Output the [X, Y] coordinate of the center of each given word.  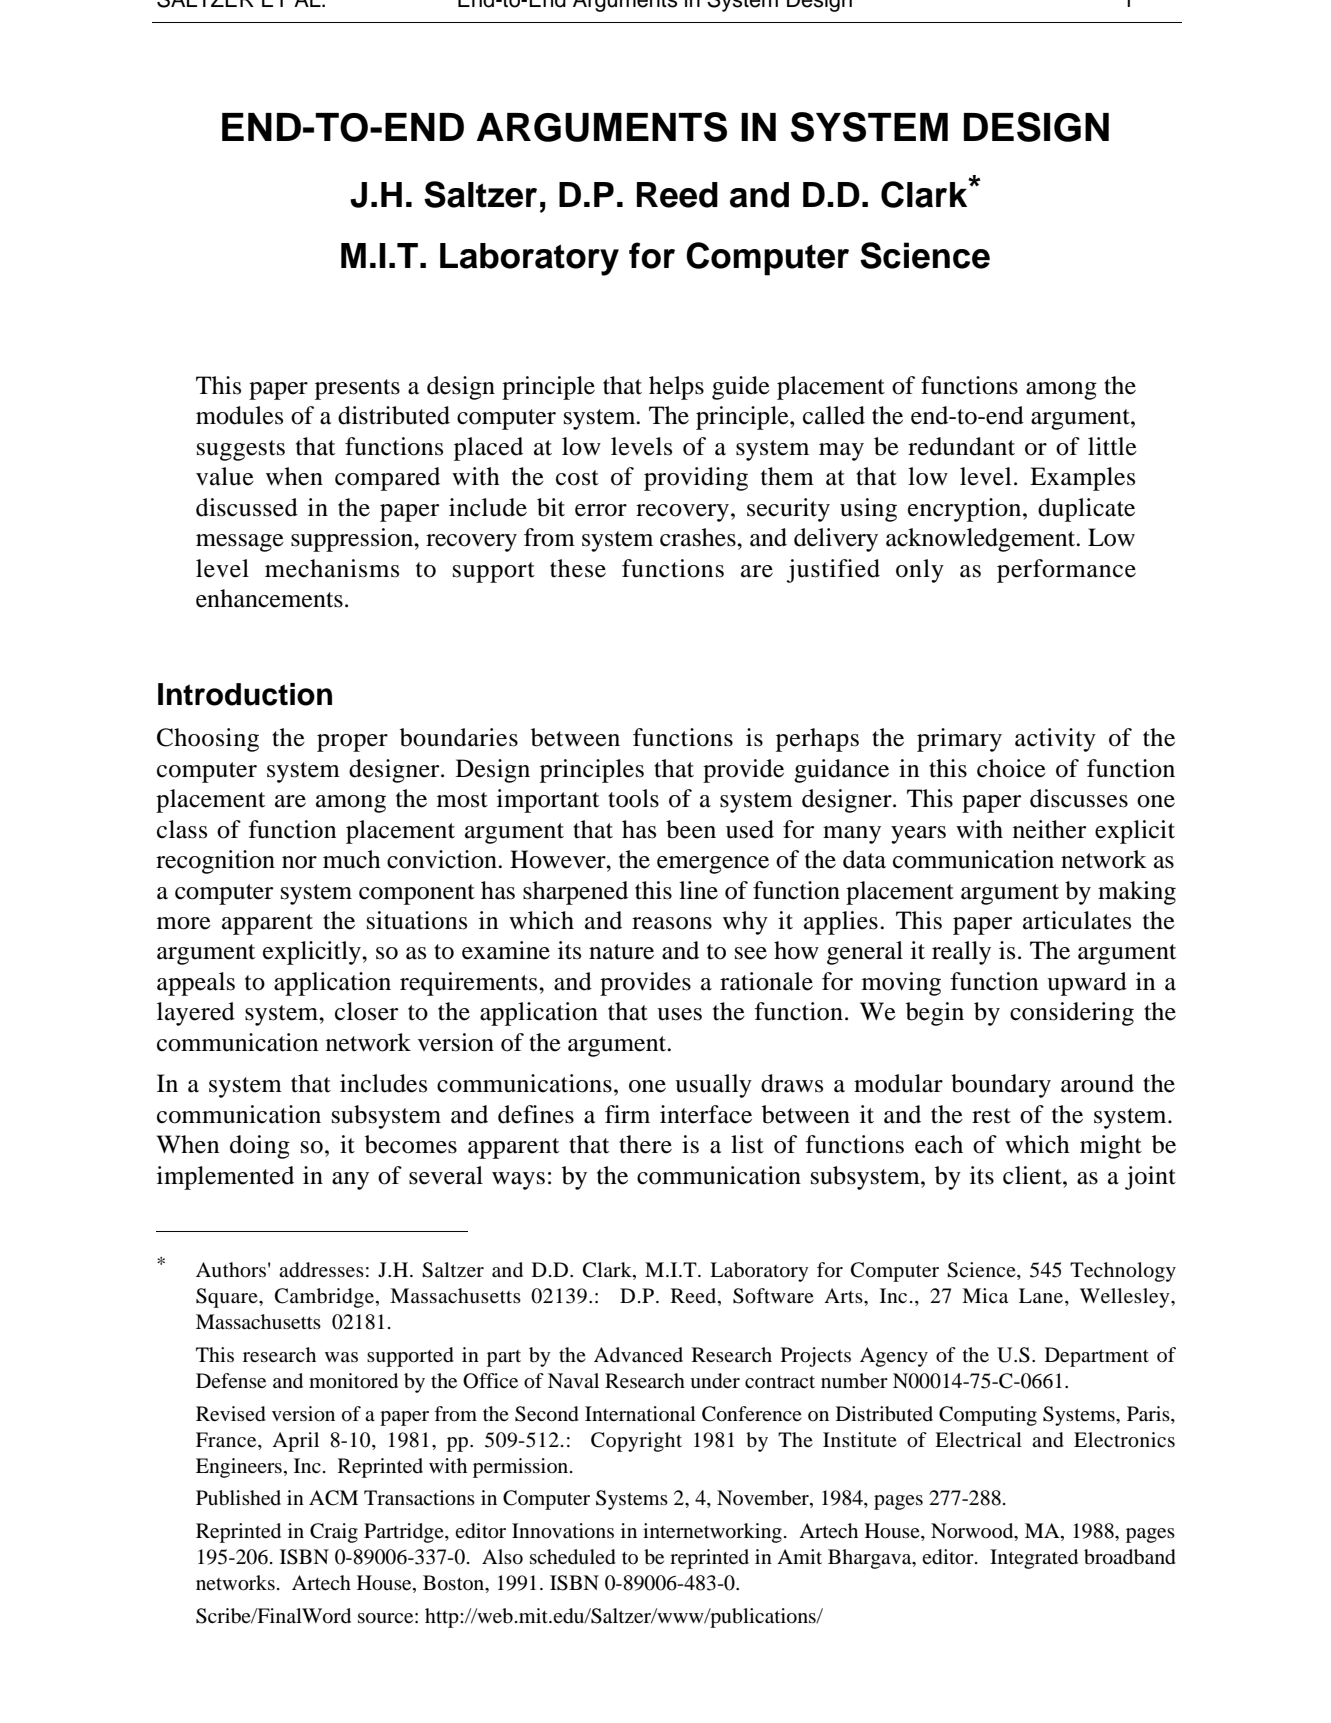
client [1033, 1175]
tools [633, 798]
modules [239, 415]
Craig [334, 1533]
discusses [1079, 798]
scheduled [573, 1557]
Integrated [1034, 1559]
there [645, 1144]
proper [352, 743]
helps [676, 388]
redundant [961, 446]
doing [260, 1147]
